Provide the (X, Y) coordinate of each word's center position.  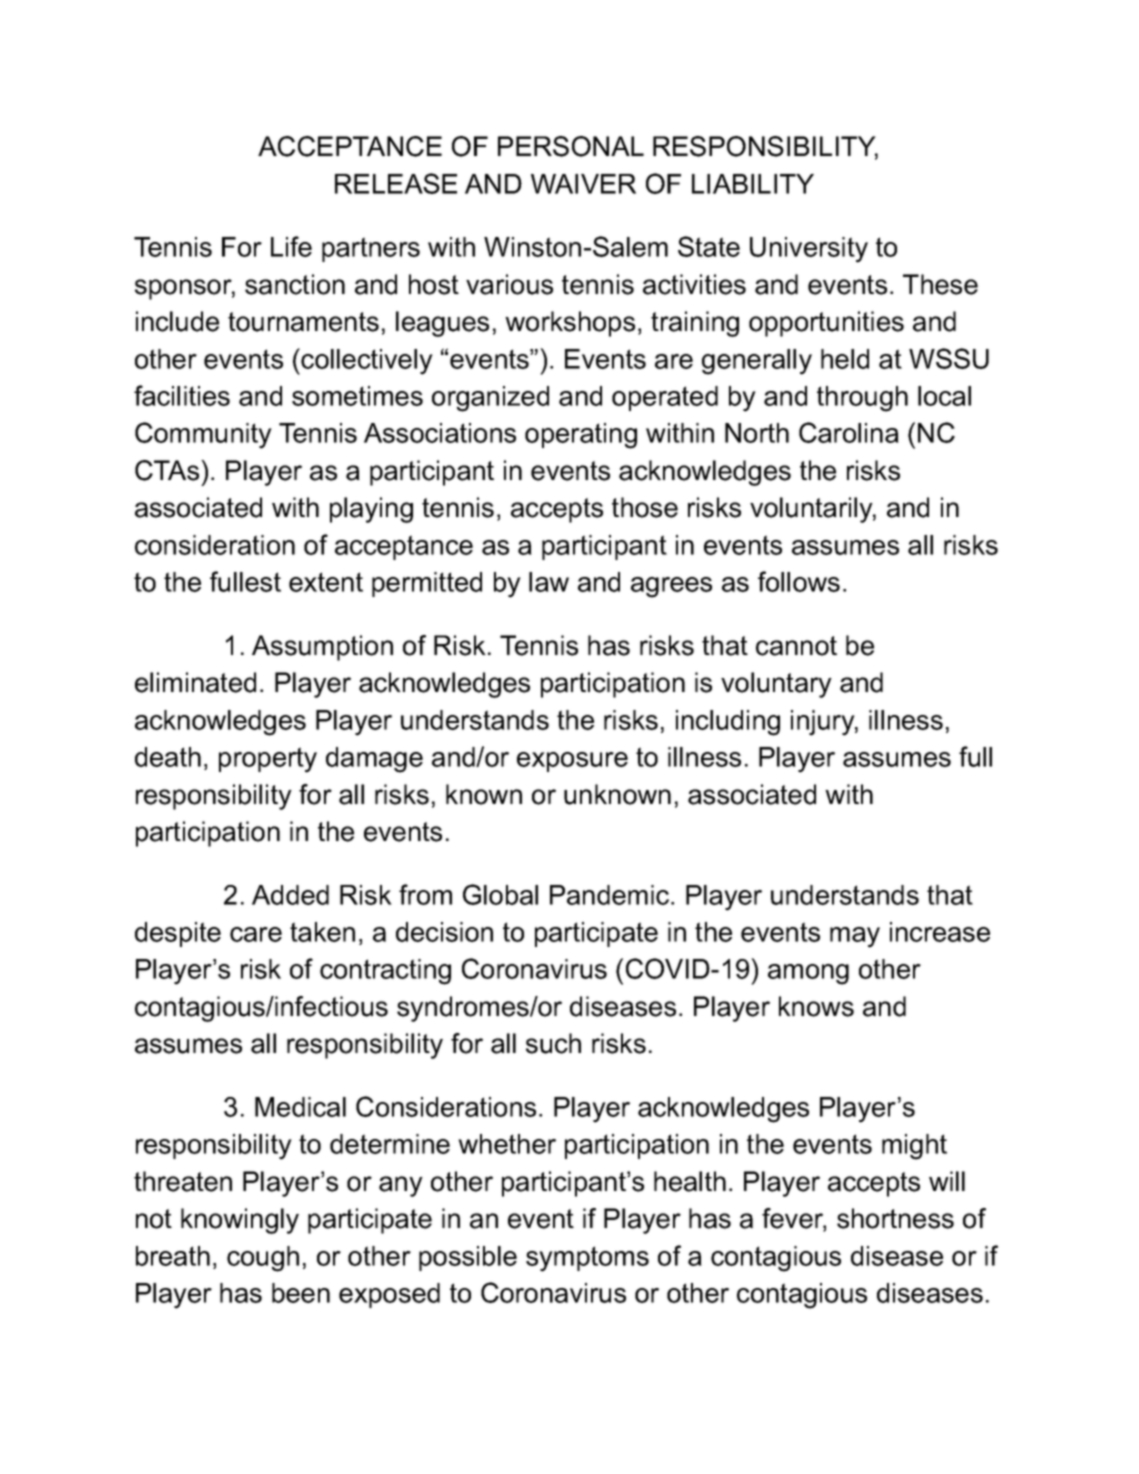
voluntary (776, 685)
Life (291, 246)
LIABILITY (753, 184)
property (268, 760)
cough (263, 1259)
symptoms (587, 1259)
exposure (572, 762)
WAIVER (583, 184)
